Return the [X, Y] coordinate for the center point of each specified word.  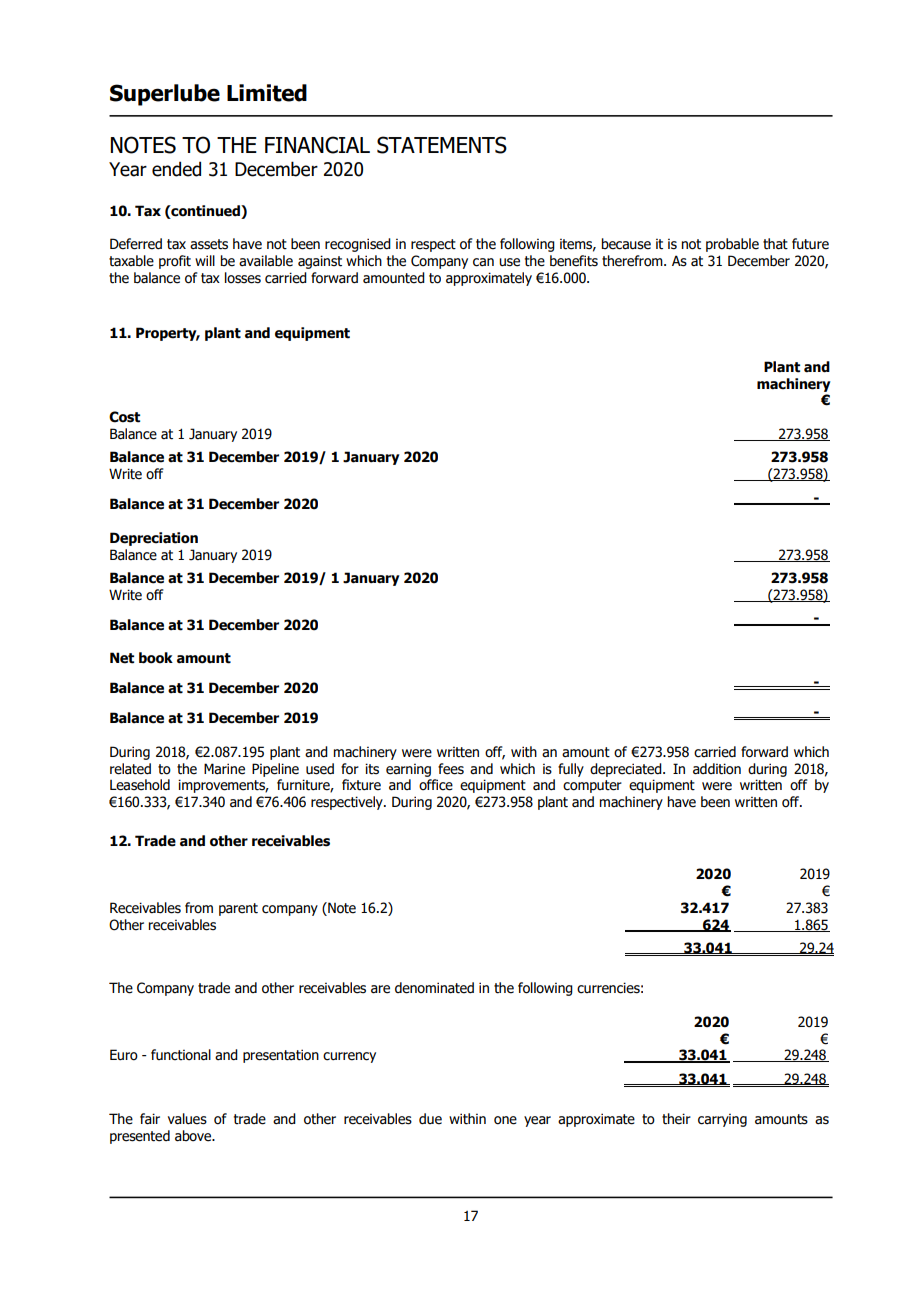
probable [732, 245]
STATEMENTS [442, 145]
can [483, 262]
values [187, 1119]
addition [717, 769]
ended [176, 169]
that [775, 244]
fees [451, 769]
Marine [224, 769]
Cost [124, 417]
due [430, 1119]
